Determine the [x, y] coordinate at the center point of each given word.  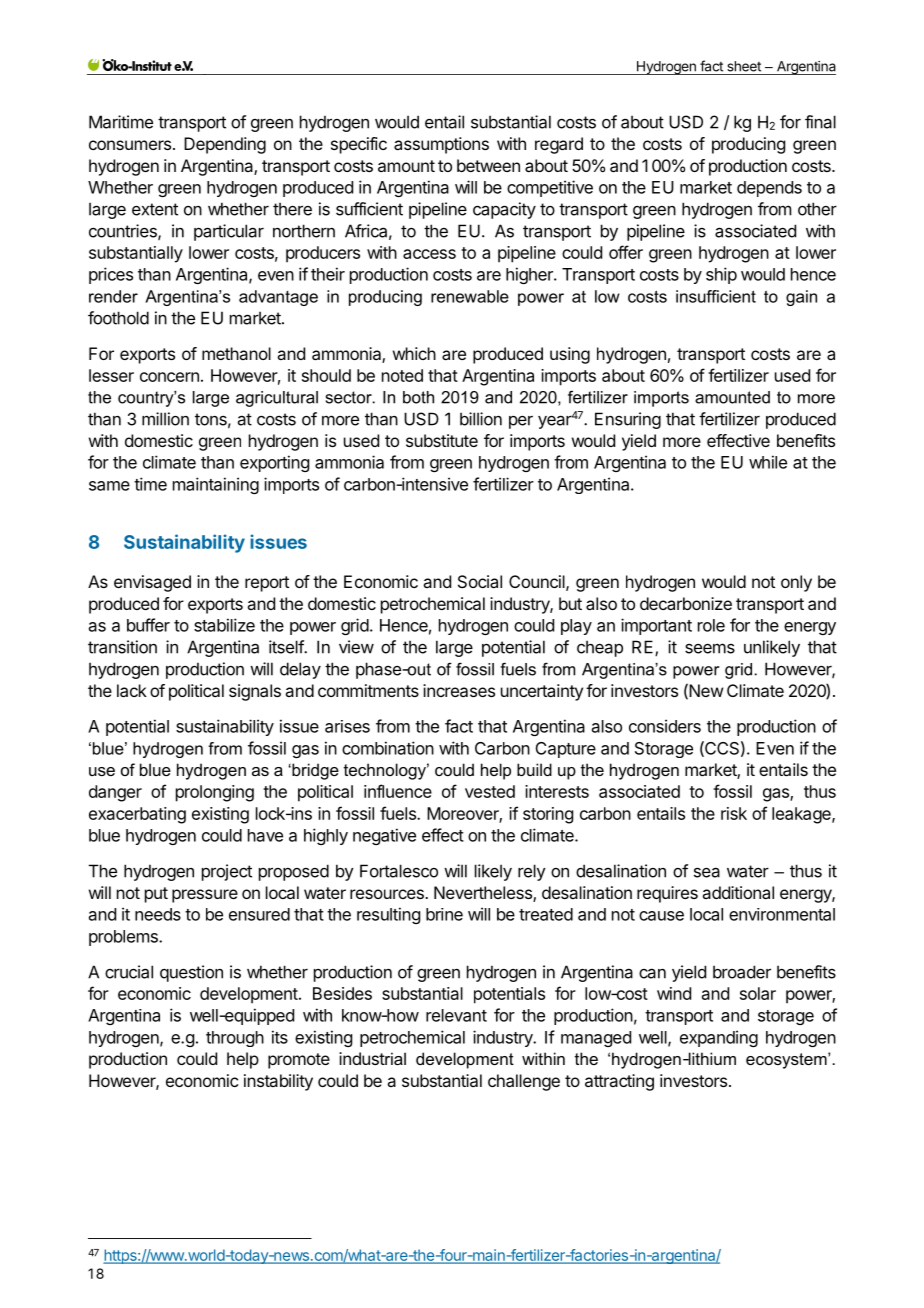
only [796, 583]
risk [734, 813]
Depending [225, 145]
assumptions [441, 145]
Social [480, 581]
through [235, 1039]
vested [490, 791]
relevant [456, 1015]
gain [801, 298]
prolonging [215, 793]
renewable [470, 296]
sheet [744, 66]
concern [169, 377]
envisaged [152, 583]
